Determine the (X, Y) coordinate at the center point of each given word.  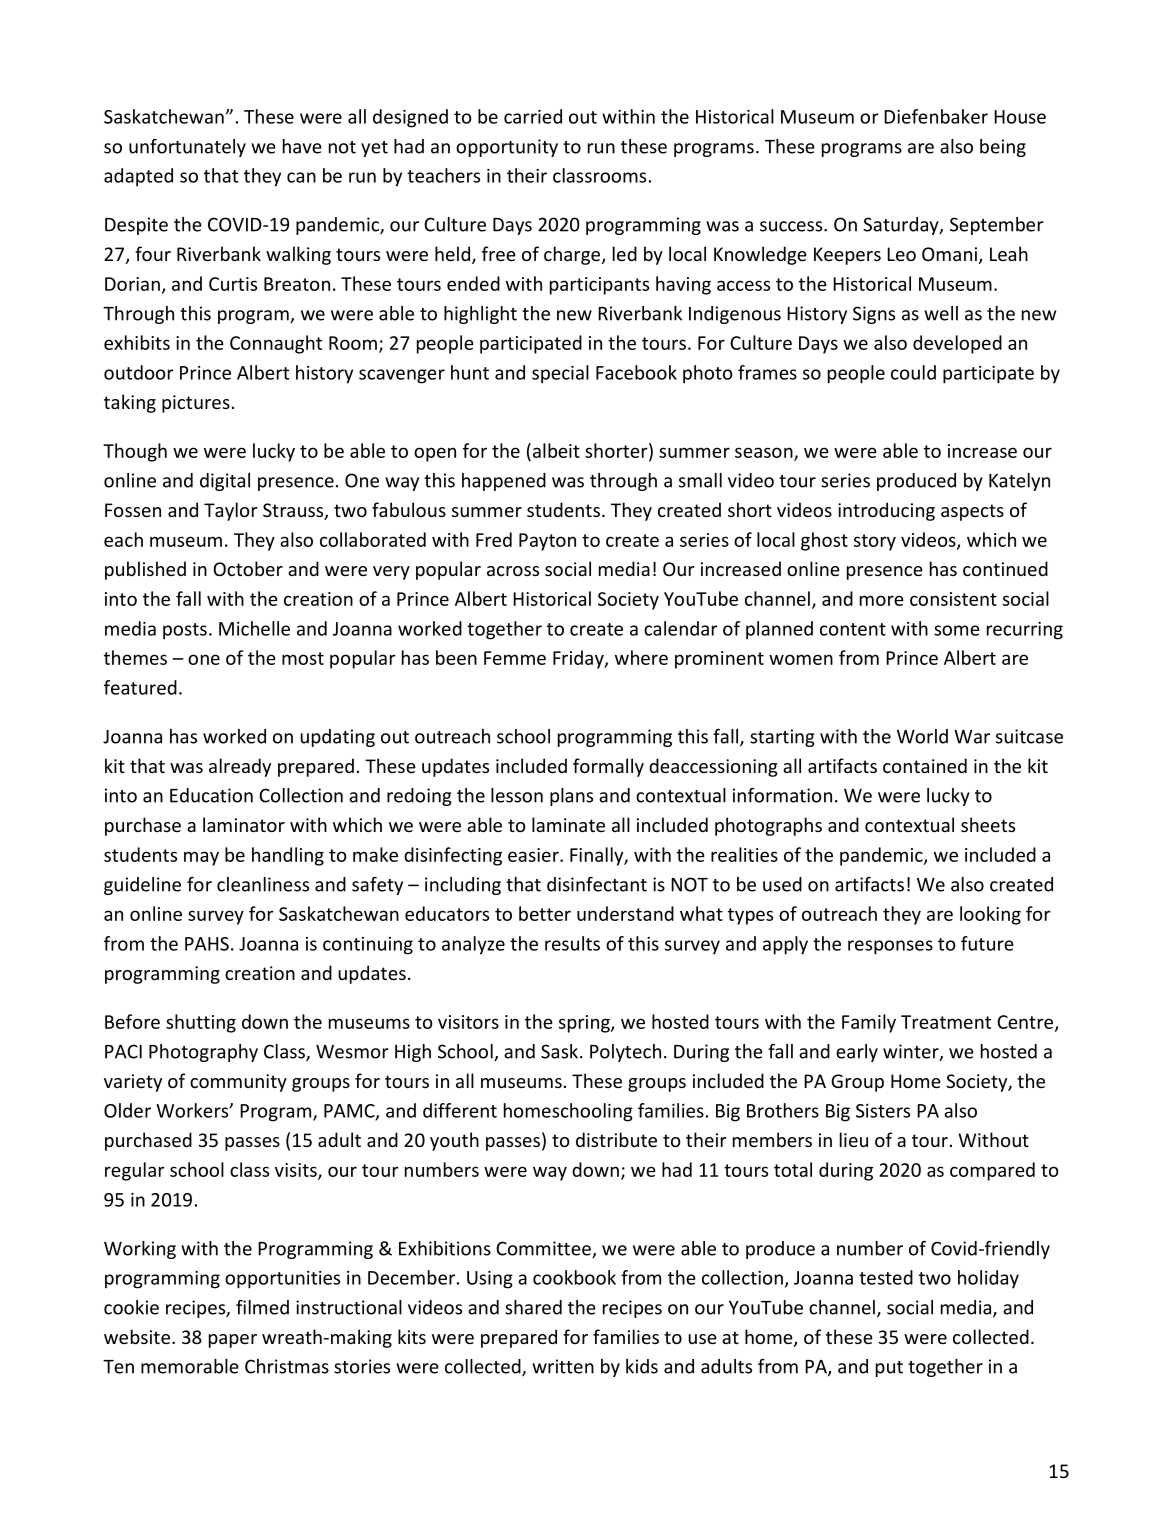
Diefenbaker (936, 116)
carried (533, 116)
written (563, 1366)
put (889, 1369)
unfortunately (187, 148)
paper (233, 1341)
